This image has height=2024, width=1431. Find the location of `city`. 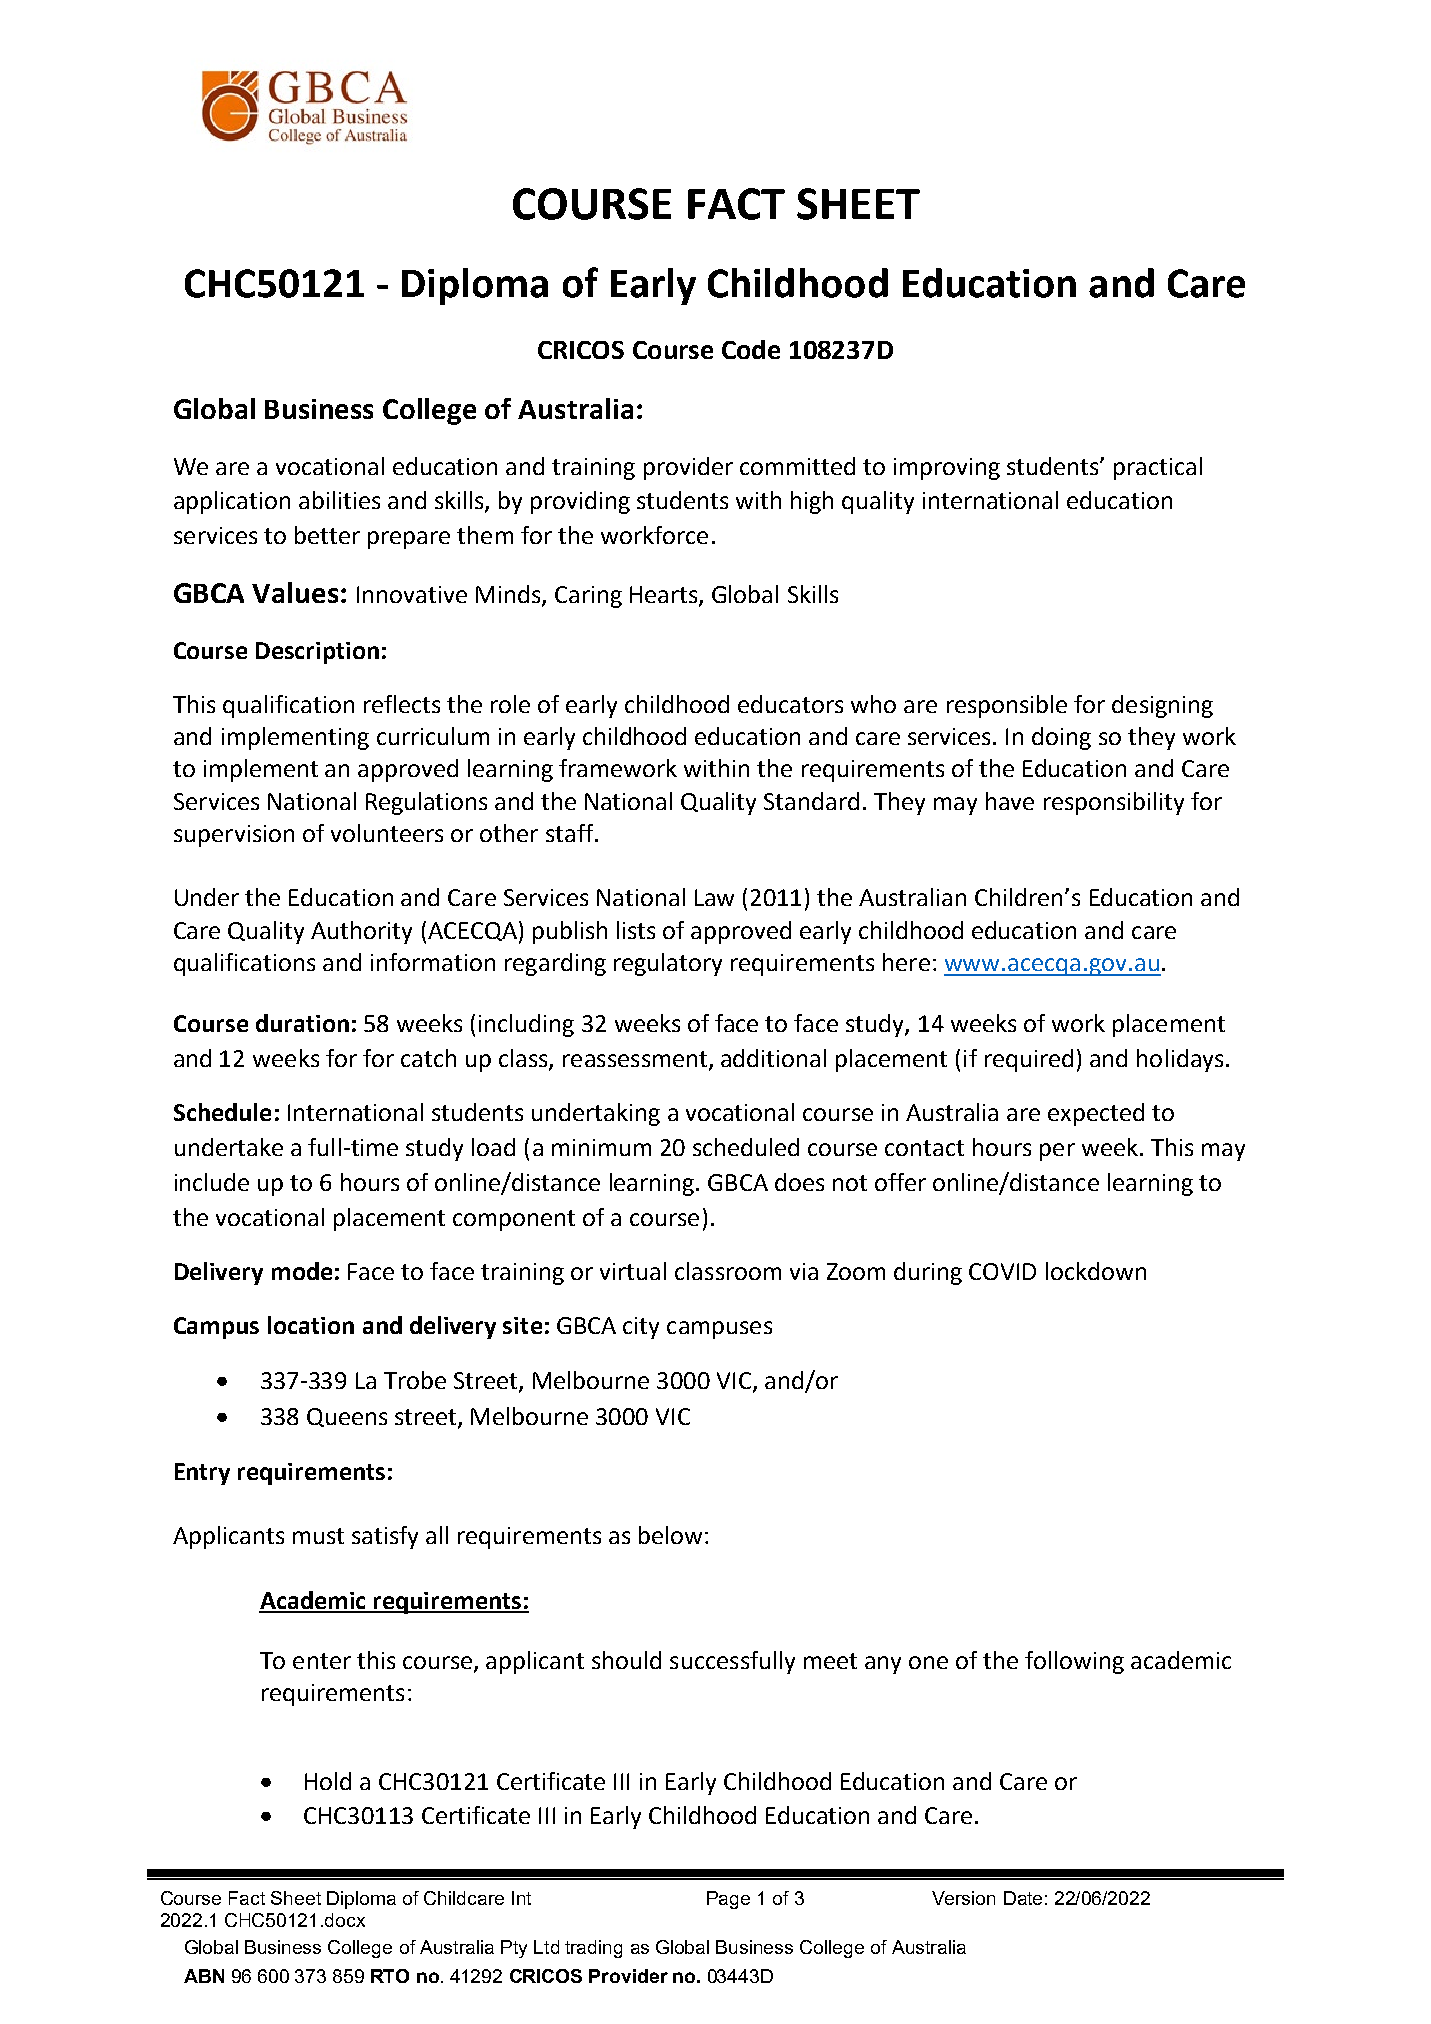

city is located at coordinates (641, 1328).
